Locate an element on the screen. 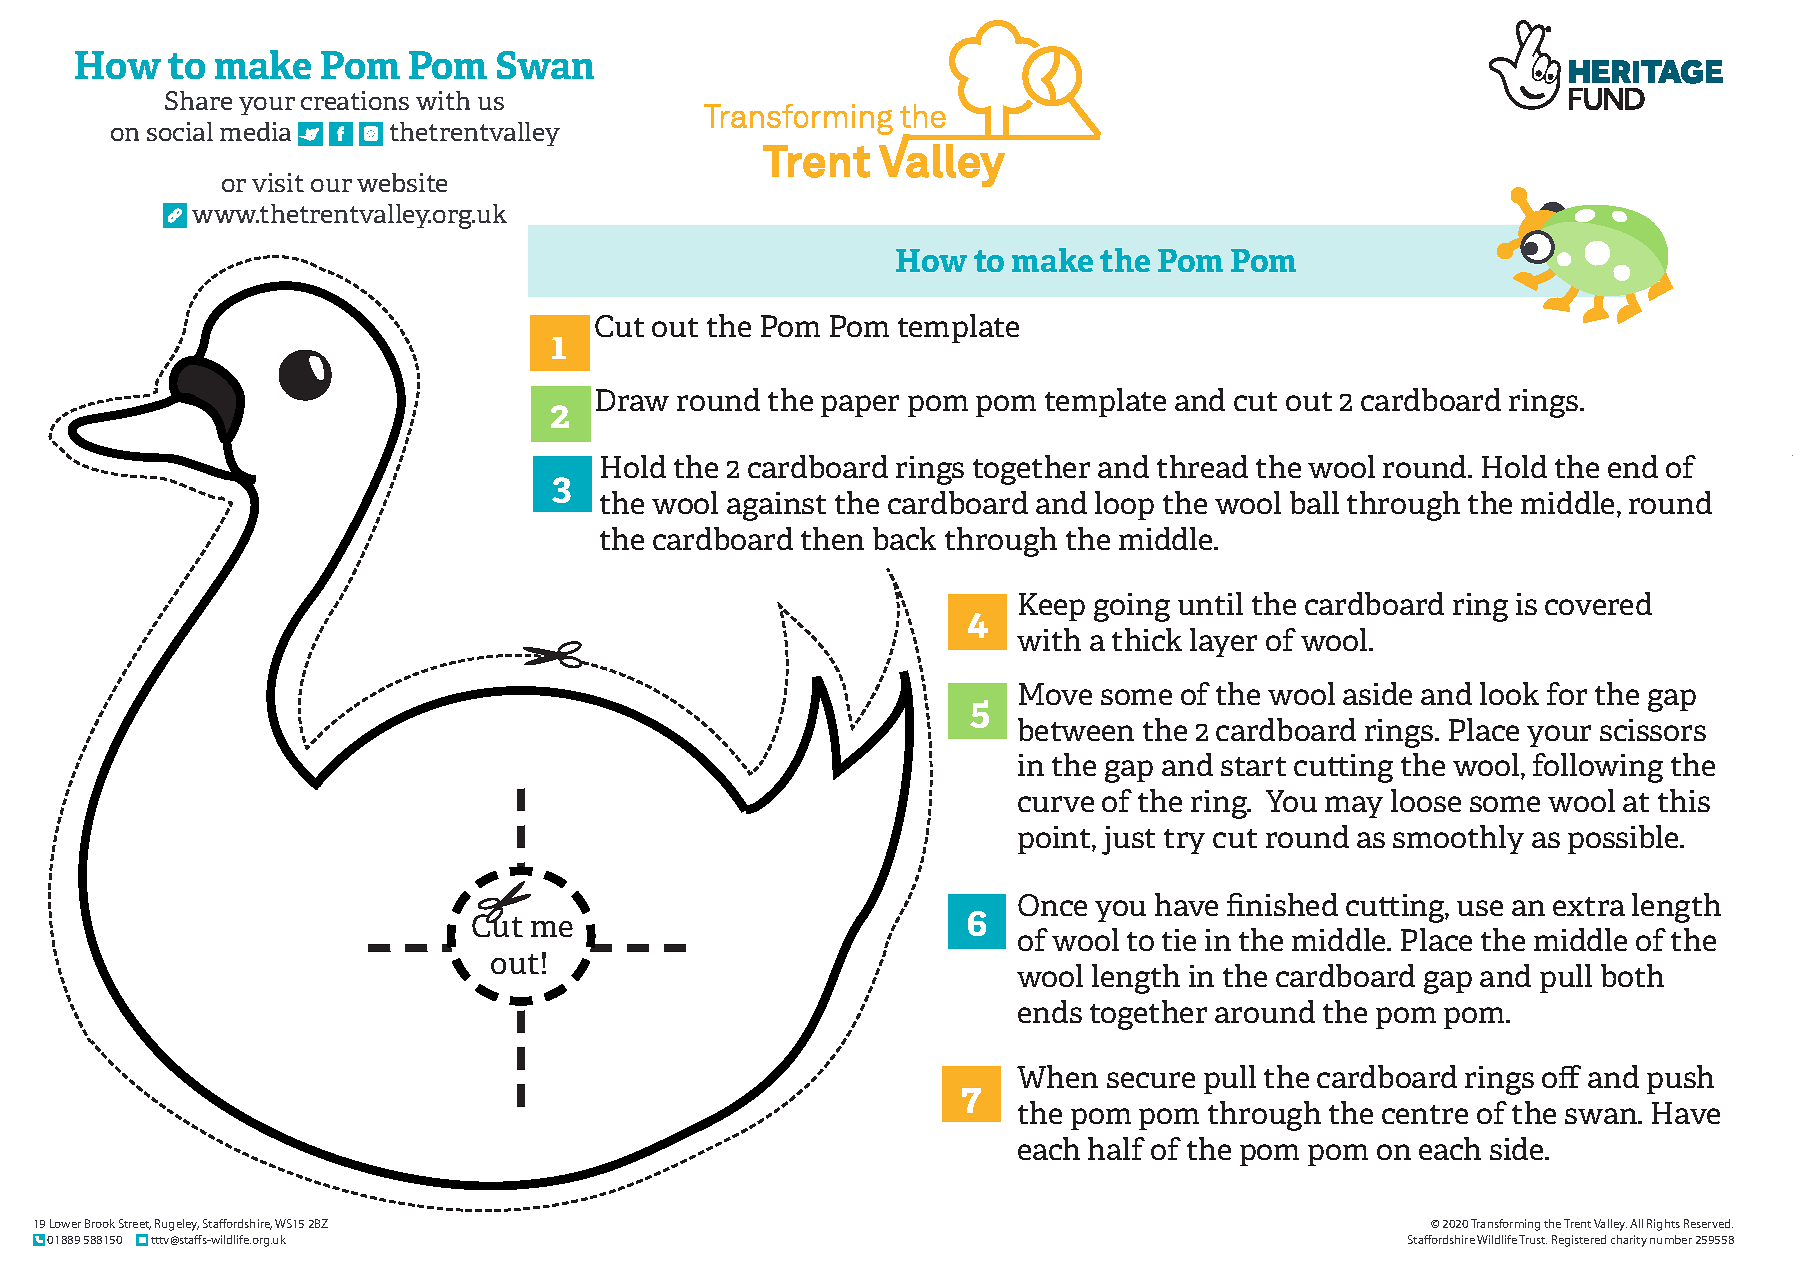 This screenshot has height=1268, width=1793. Street is located at coordinates (135, 1224).
